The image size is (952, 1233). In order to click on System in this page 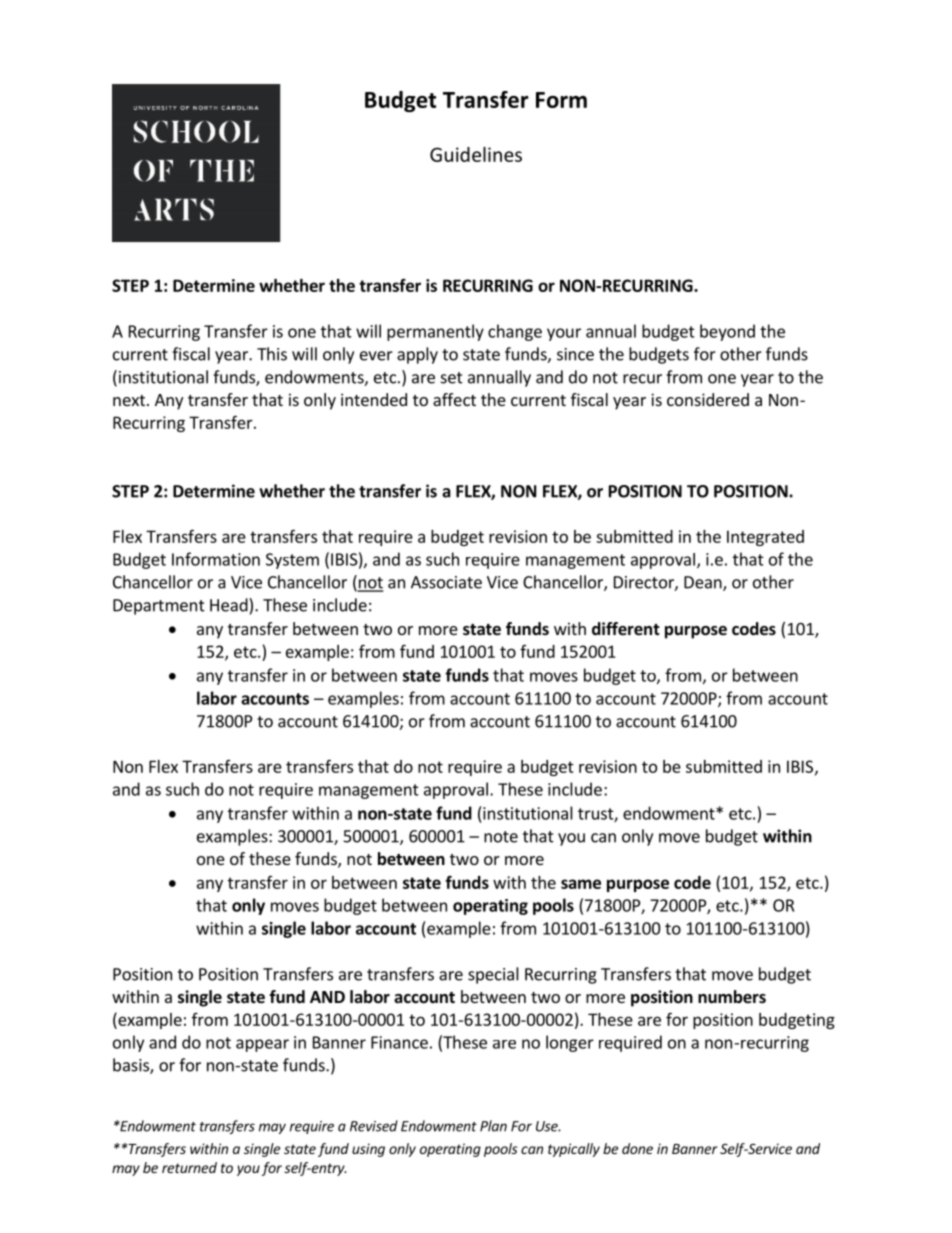, I will do `click(292, 561)`.
